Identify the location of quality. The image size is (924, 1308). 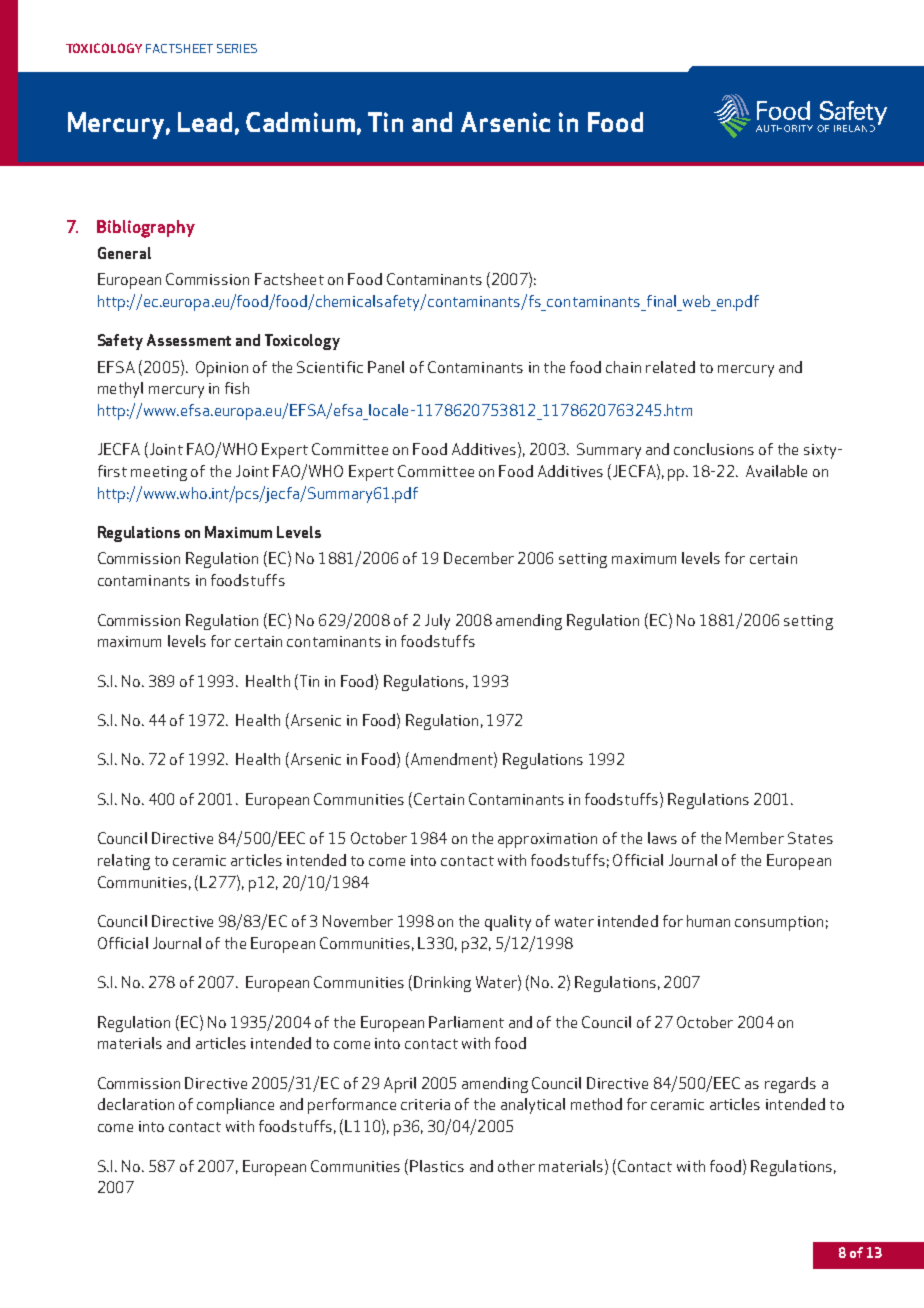
(508, 923).
